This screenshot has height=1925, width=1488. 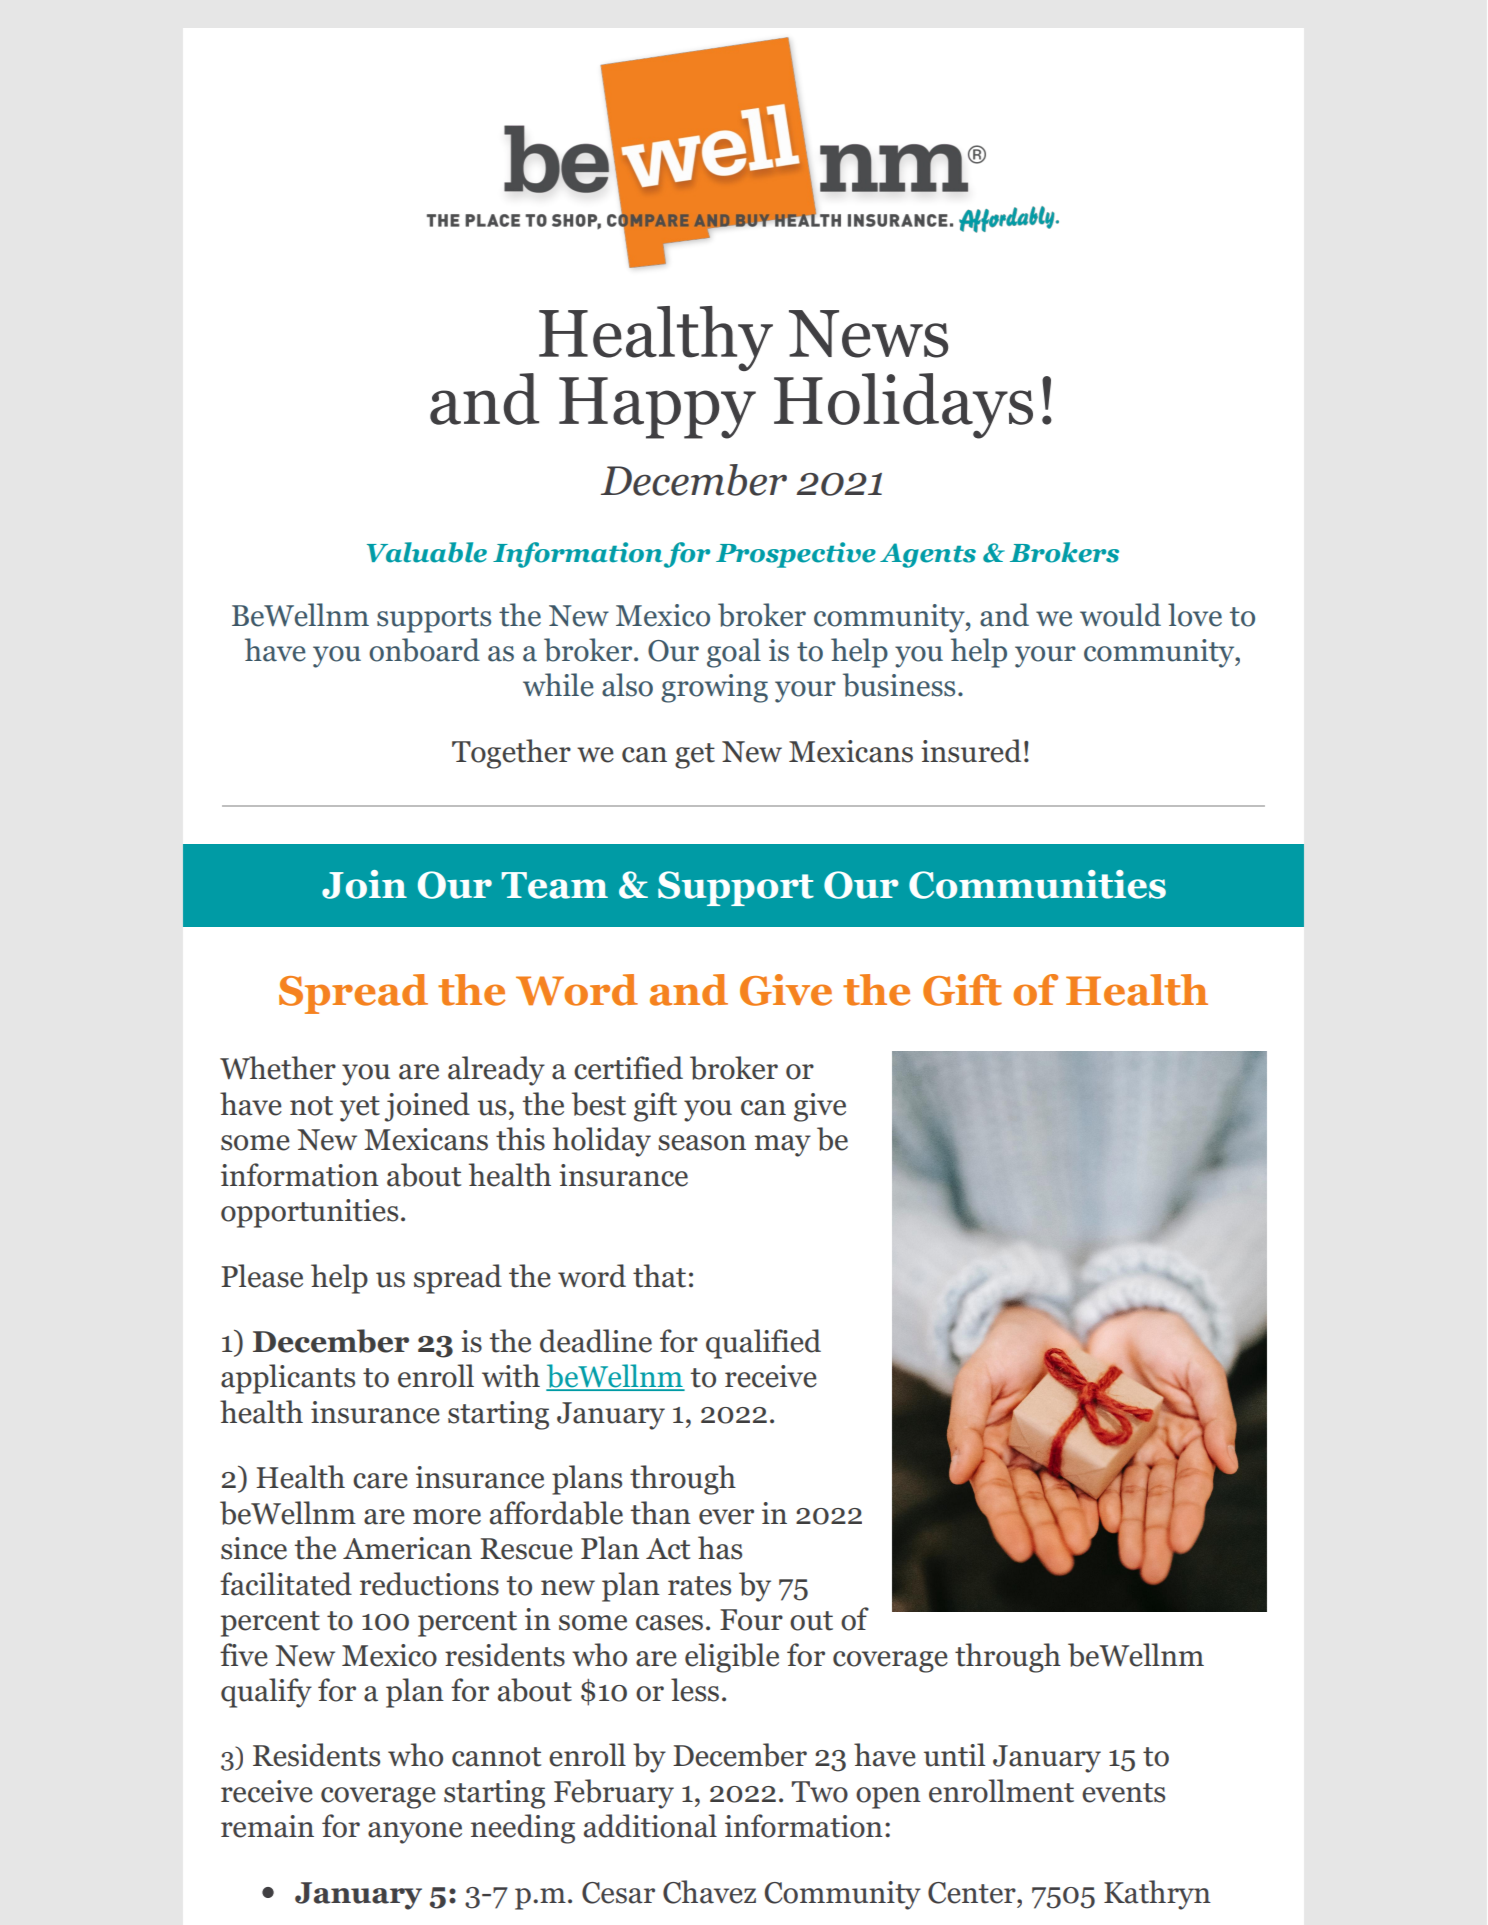 What do you see at coordinates (714, 688) in the screenshot?
I see `growing` at bounding box center [714, 688].
